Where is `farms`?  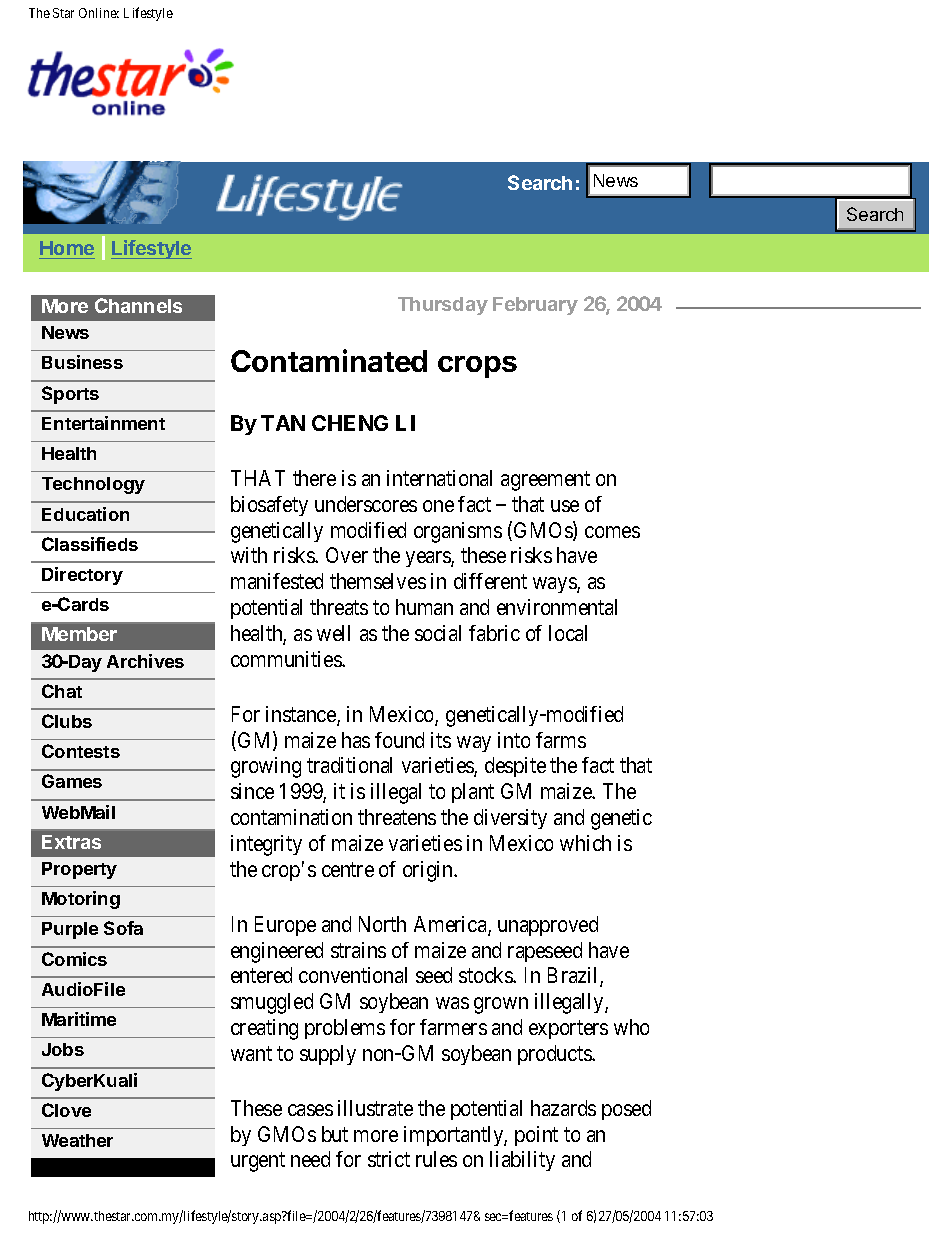
farms is located at coordinates (561, 740).
